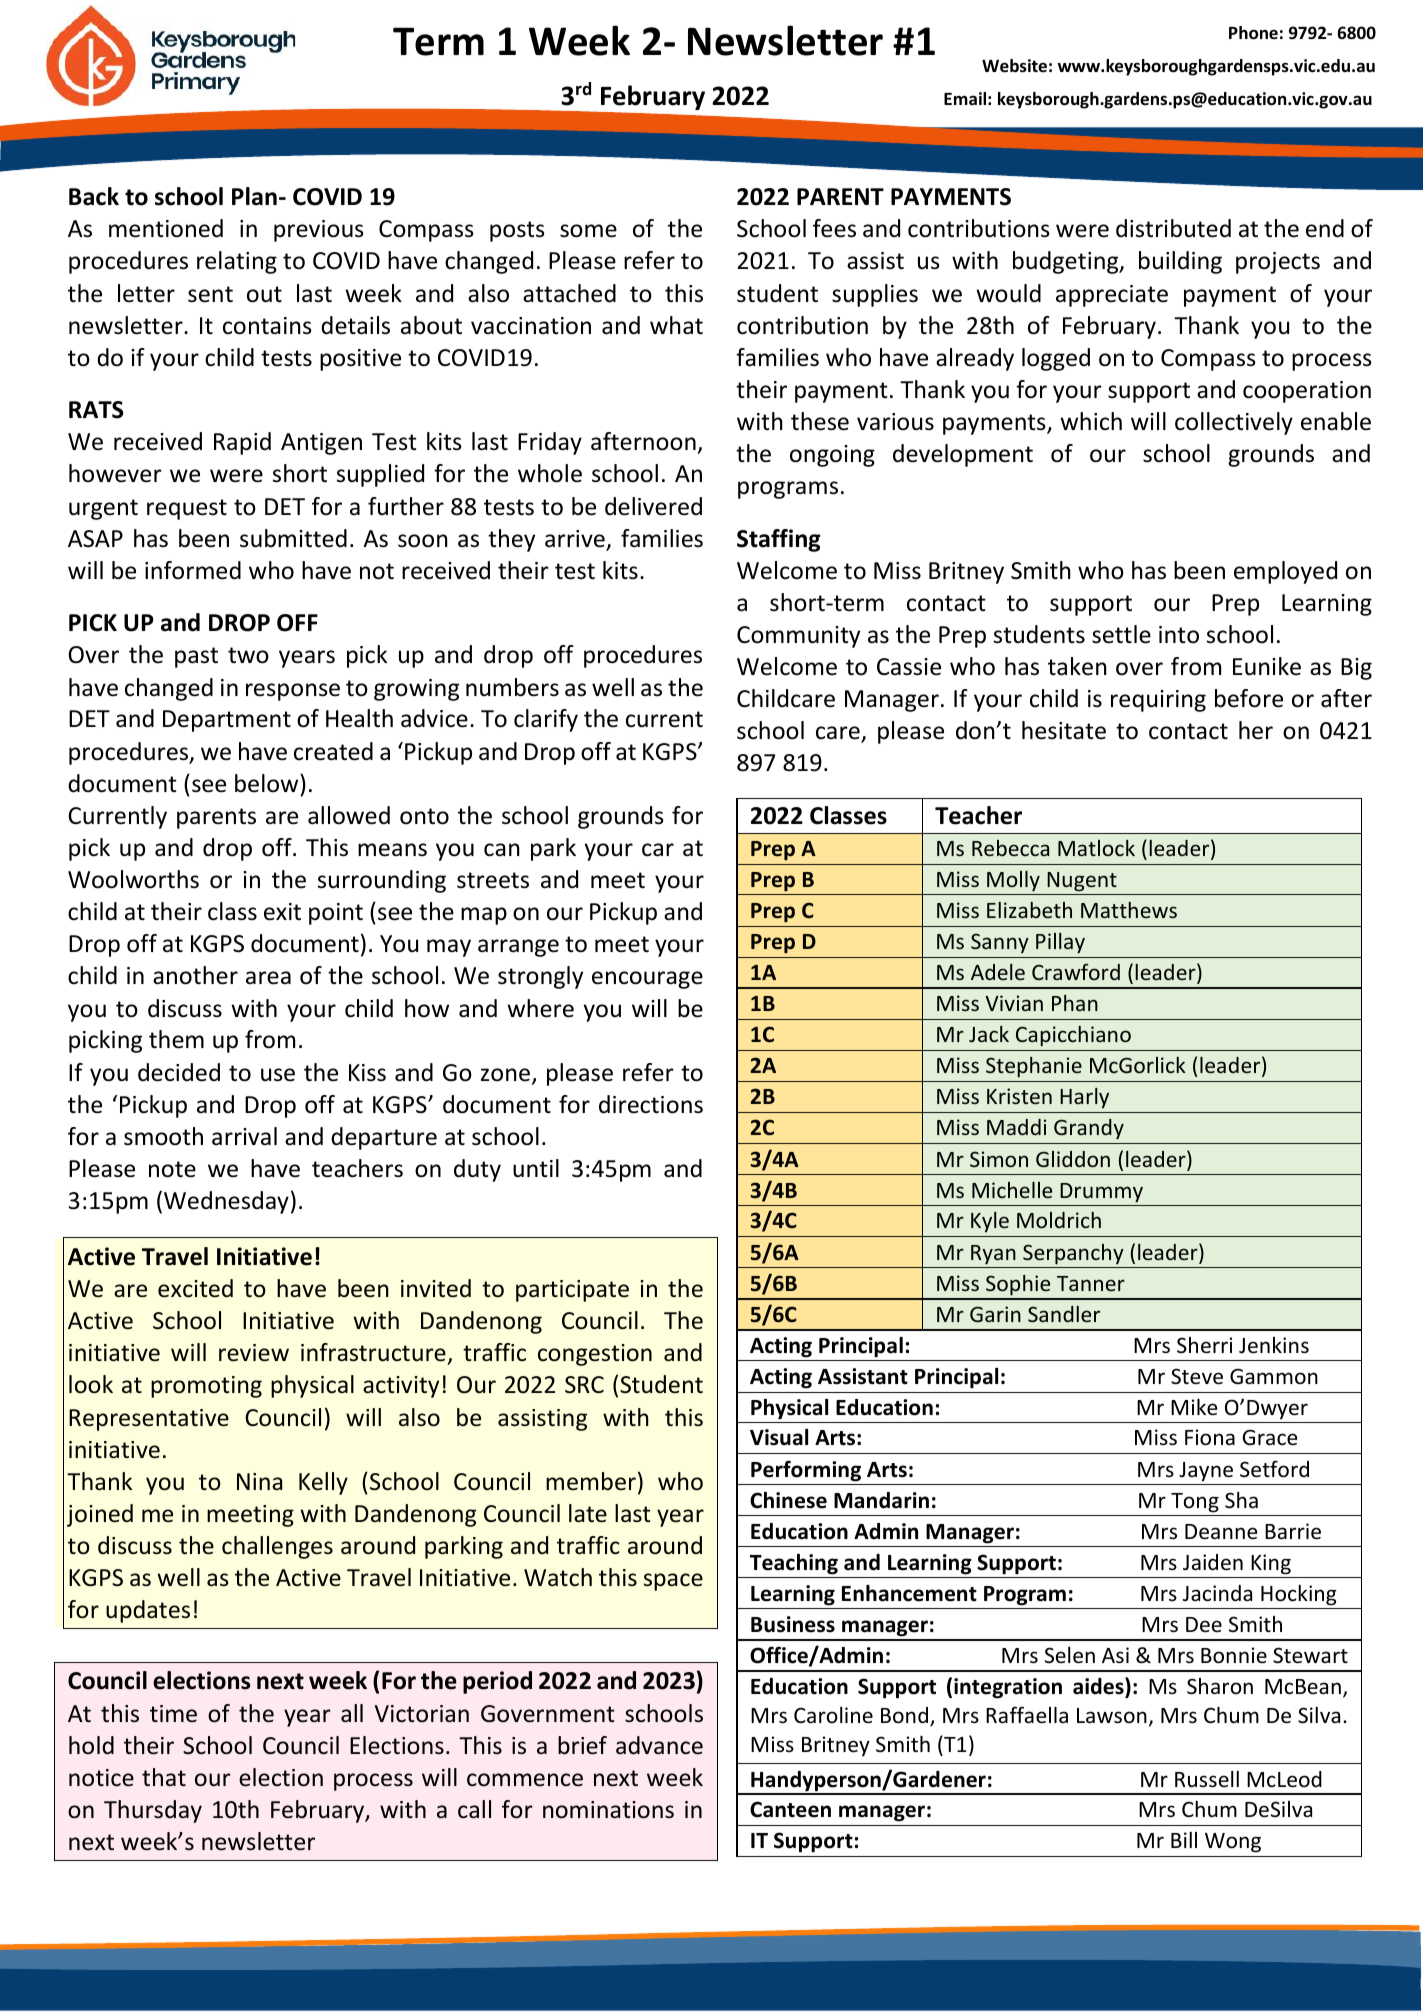 This screenshot has height=2012, width=1423. What do you see at coordinates (834, 228) in the screenshot?
I see `fees` at bounding box center [834, 228].
